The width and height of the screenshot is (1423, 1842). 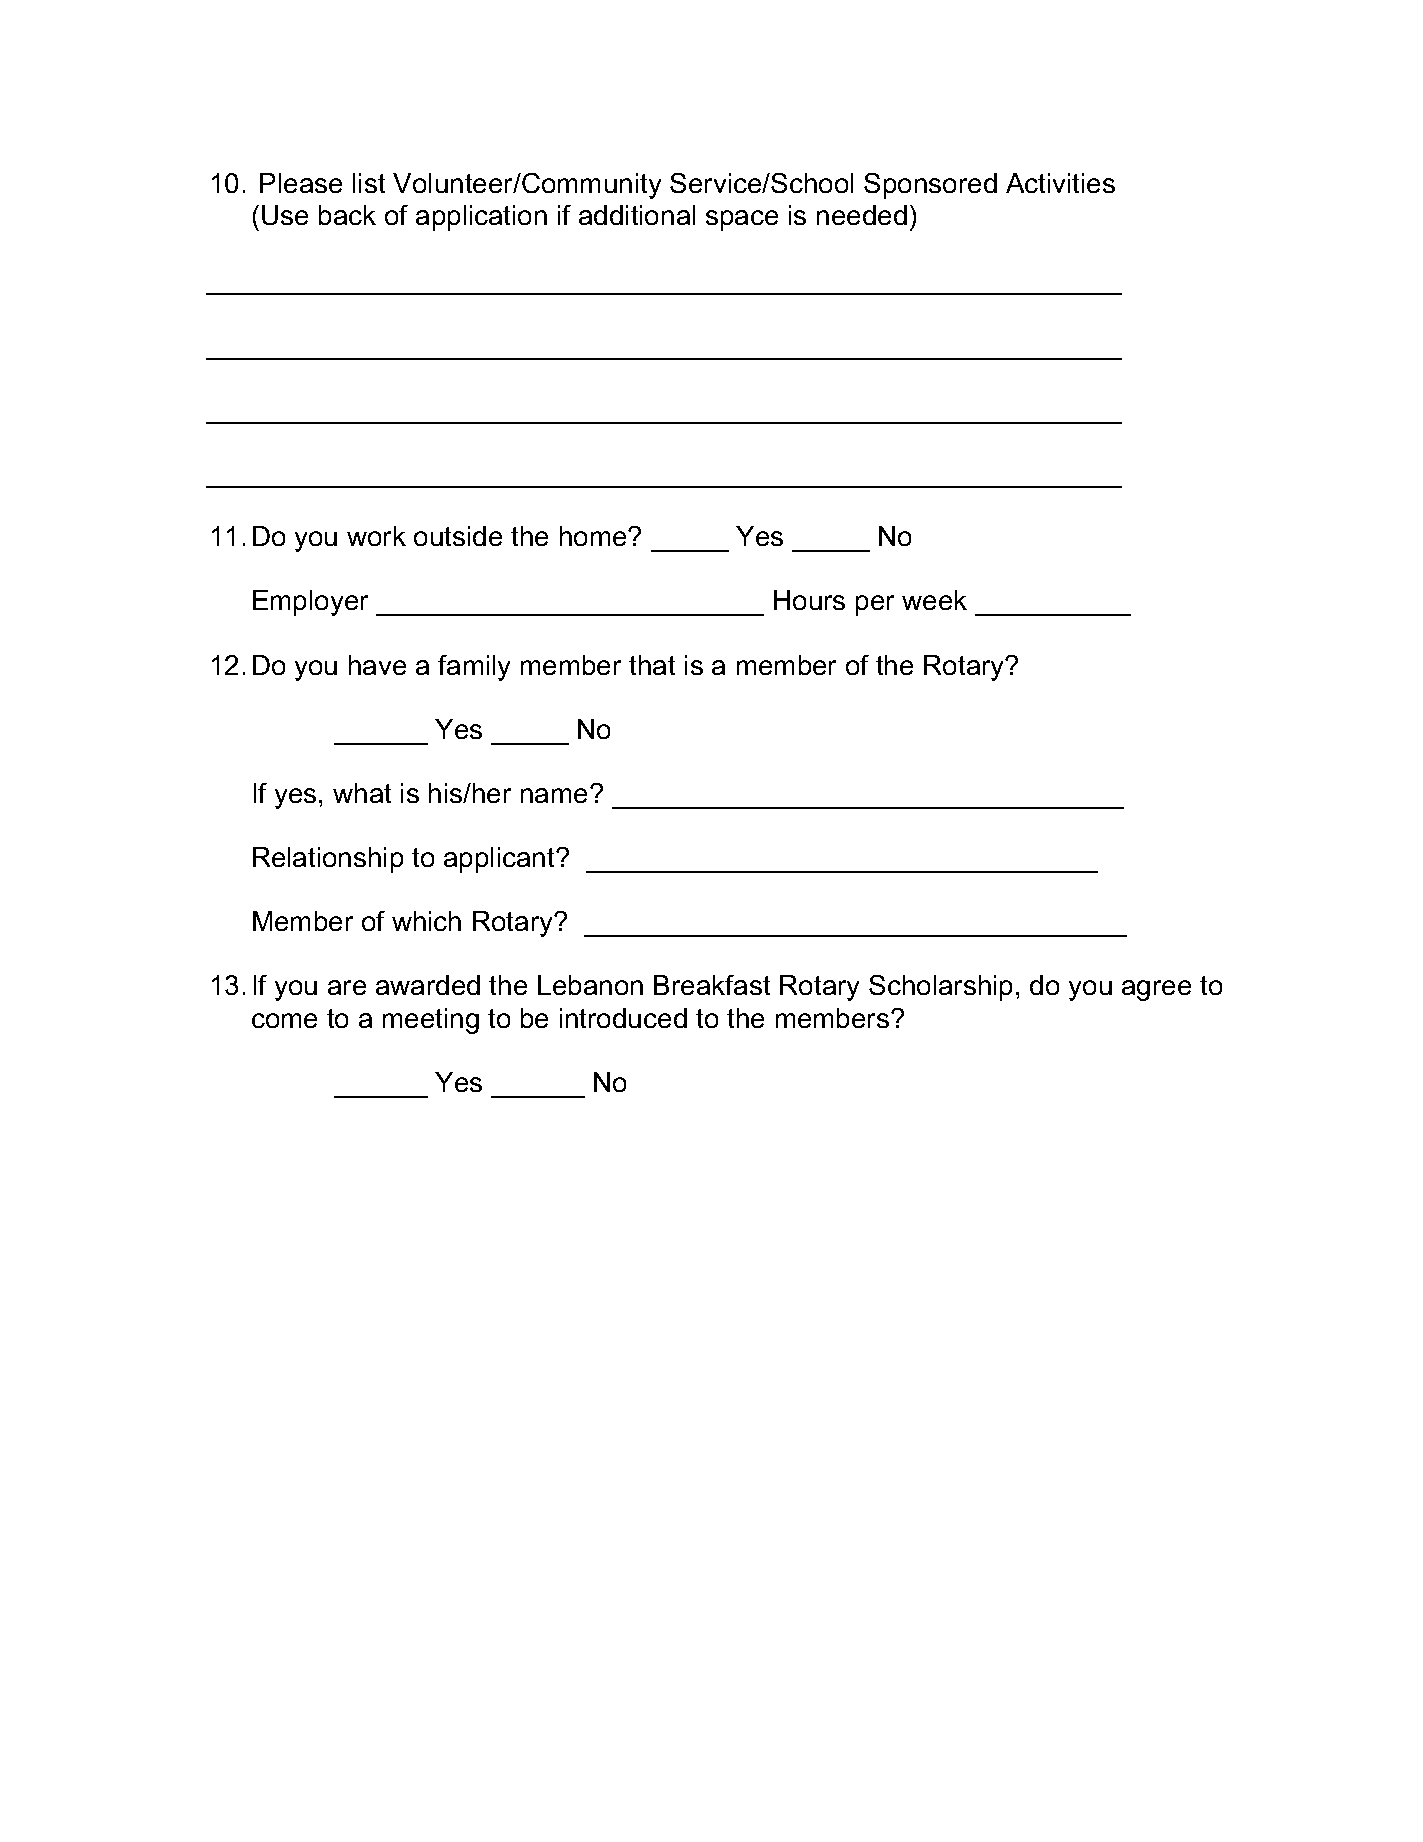 I want to click on awarded, so click(x=428, y=985).
